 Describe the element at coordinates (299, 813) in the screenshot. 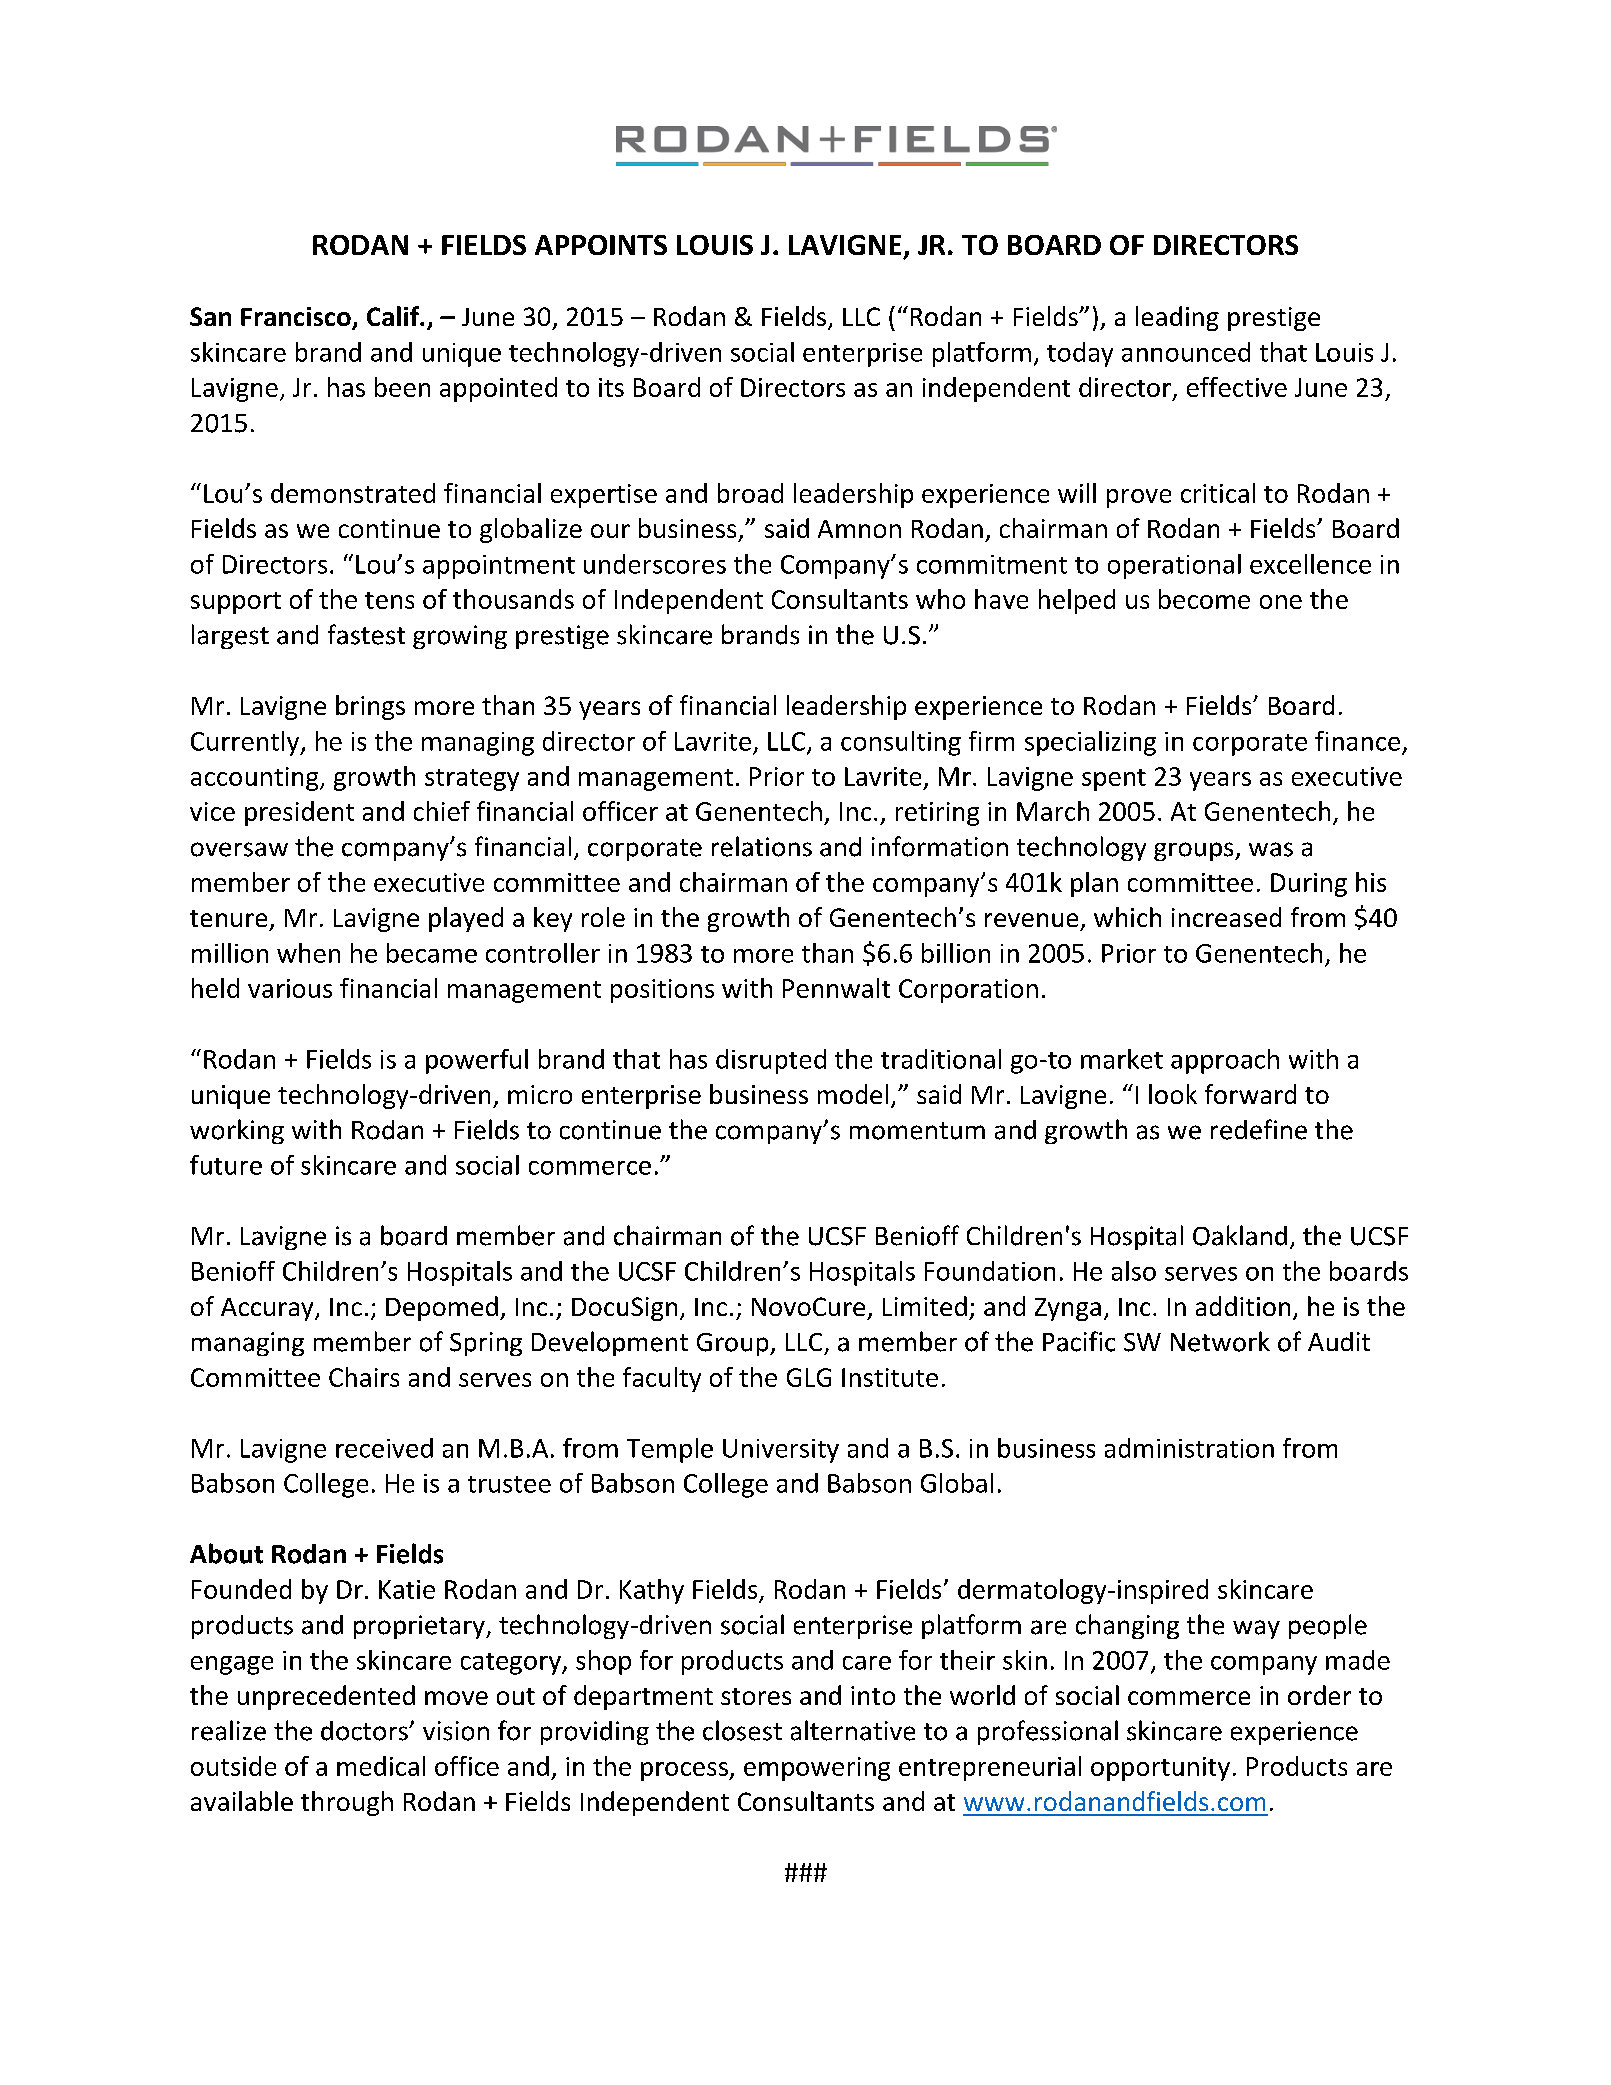

I see `president` at that location.
